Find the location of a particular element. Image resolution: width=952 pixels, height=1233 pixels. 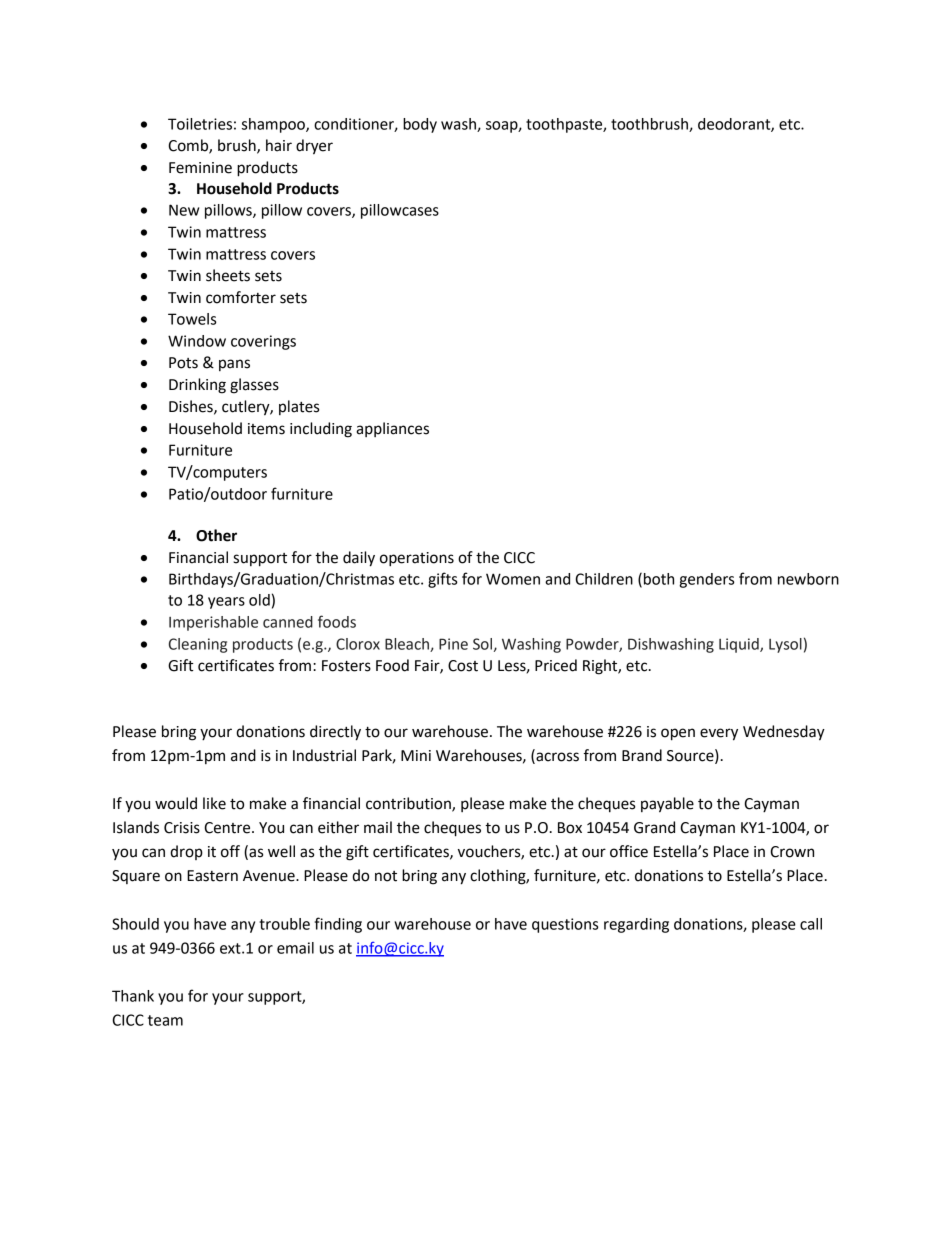

team is located at coordinates (165, 1020).
